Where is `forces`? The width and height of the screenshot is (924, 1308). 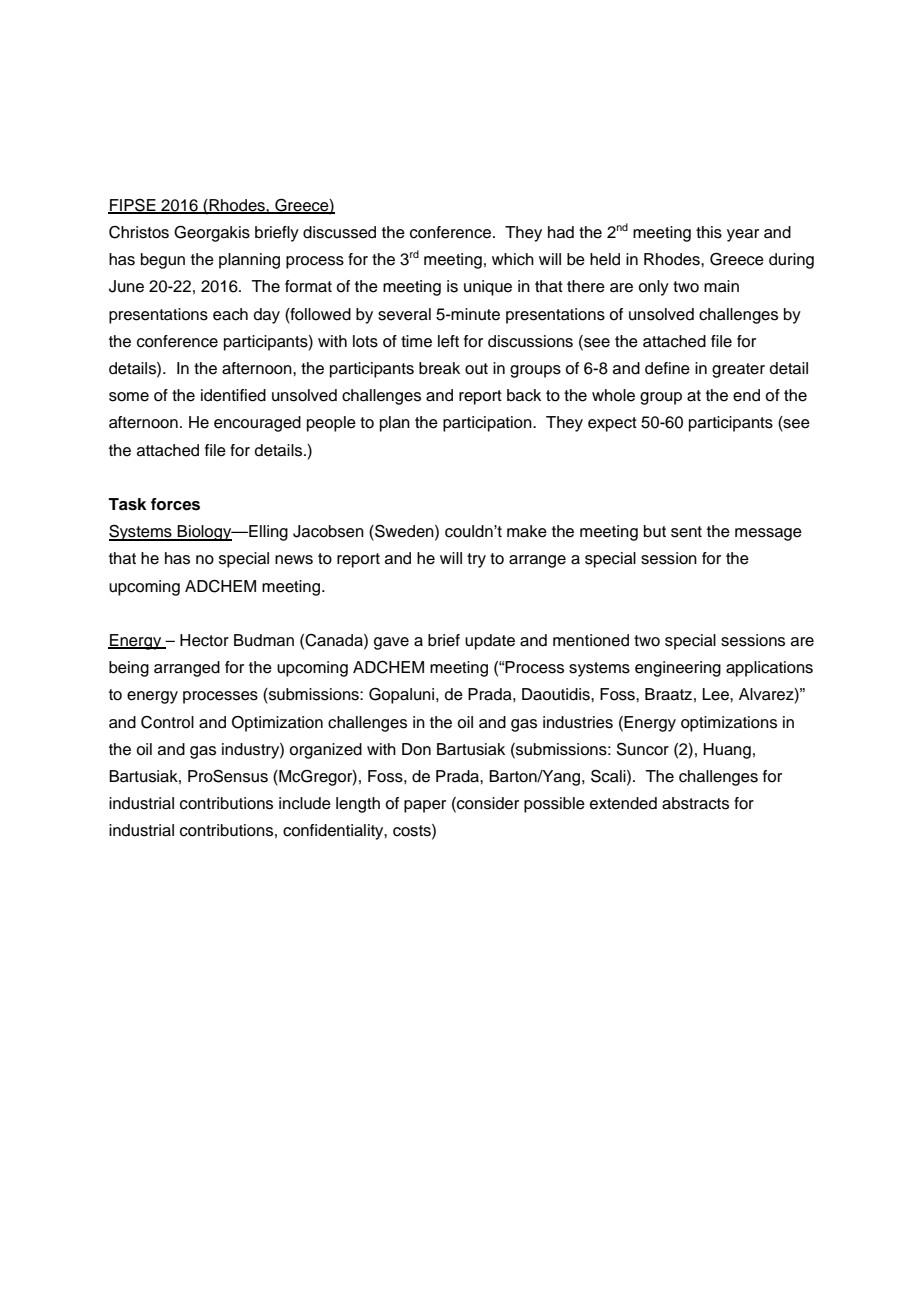 forces is located at coordinates (175, 504).
